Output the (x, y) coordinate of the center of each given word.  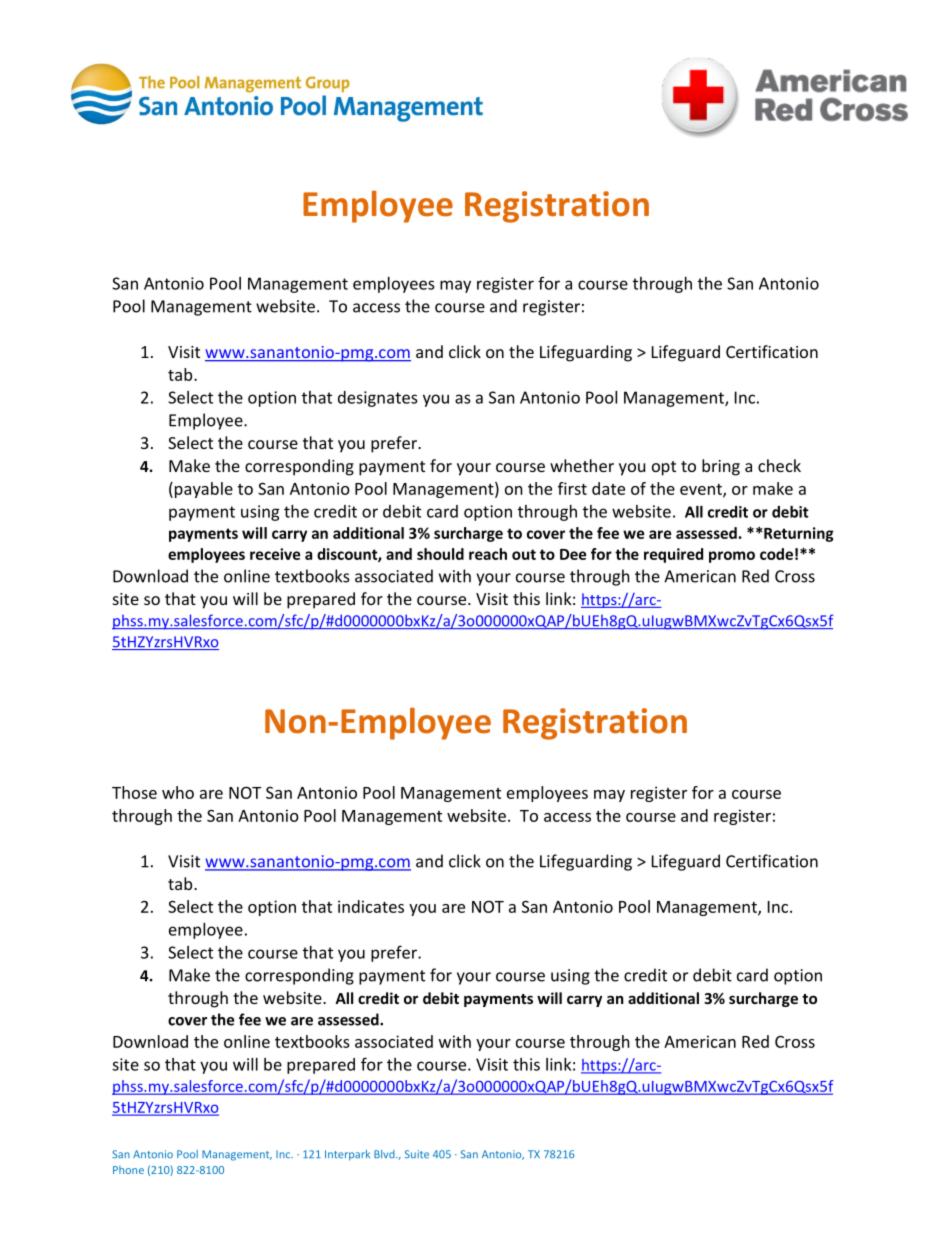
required (673, 555)
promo (732, 557)
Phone (128, 1170)
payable (204, 490)
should (440, 554)
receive (275, 554)
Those (134, 792)
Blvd (385, 1154)
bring (721, 467)
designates (378, 399)
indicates (371, 906)
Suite (417, 1154)
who (178, 792)
